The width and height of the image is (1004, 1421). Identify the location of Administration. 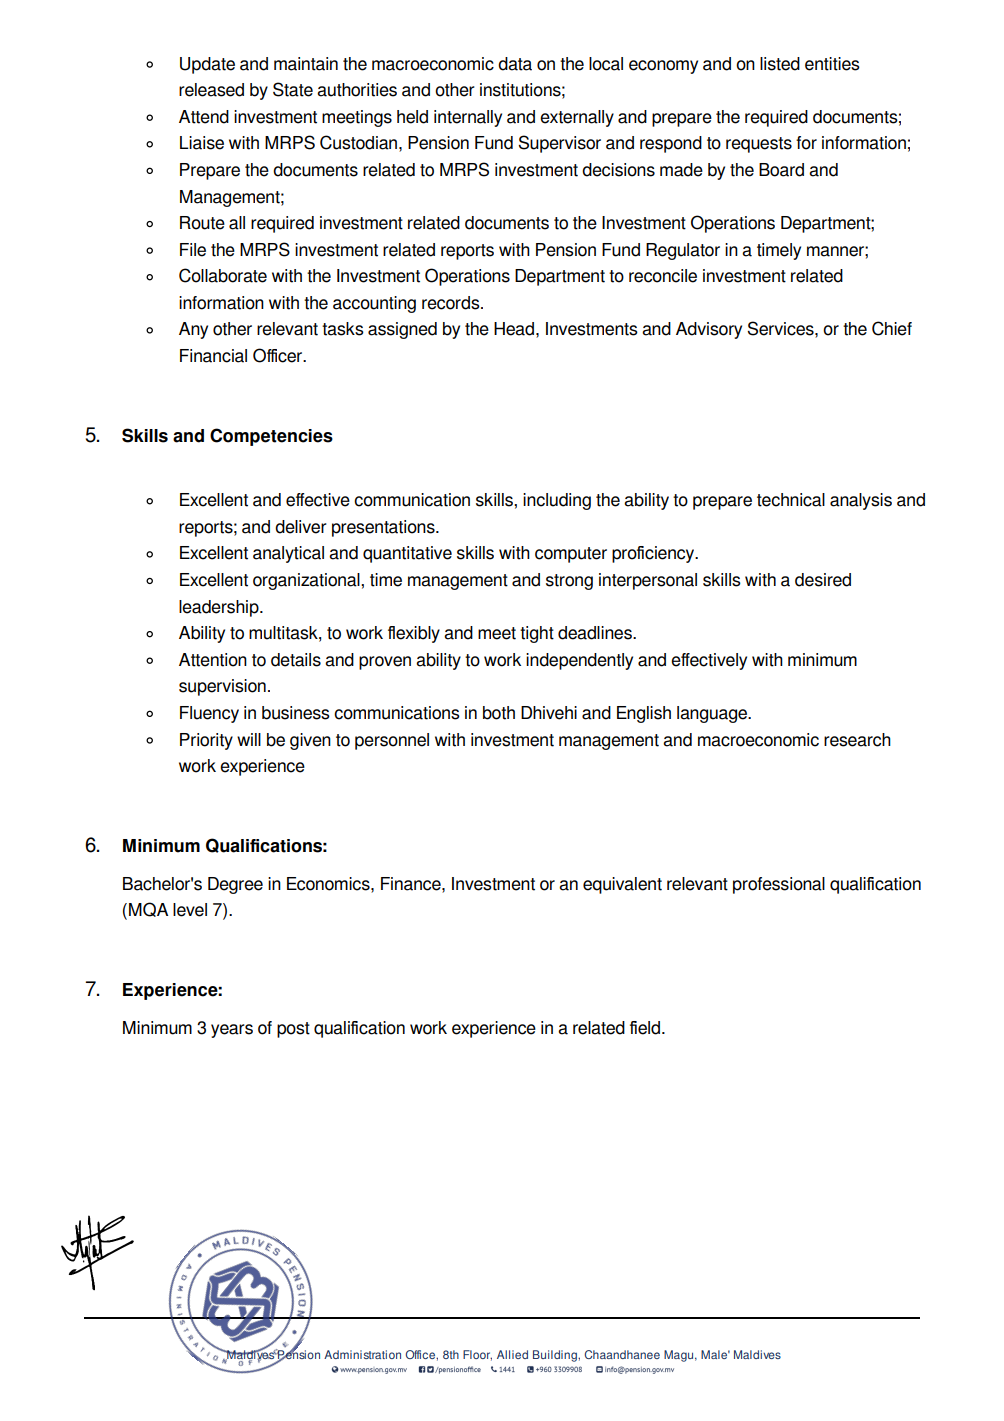
(362, 1354).
